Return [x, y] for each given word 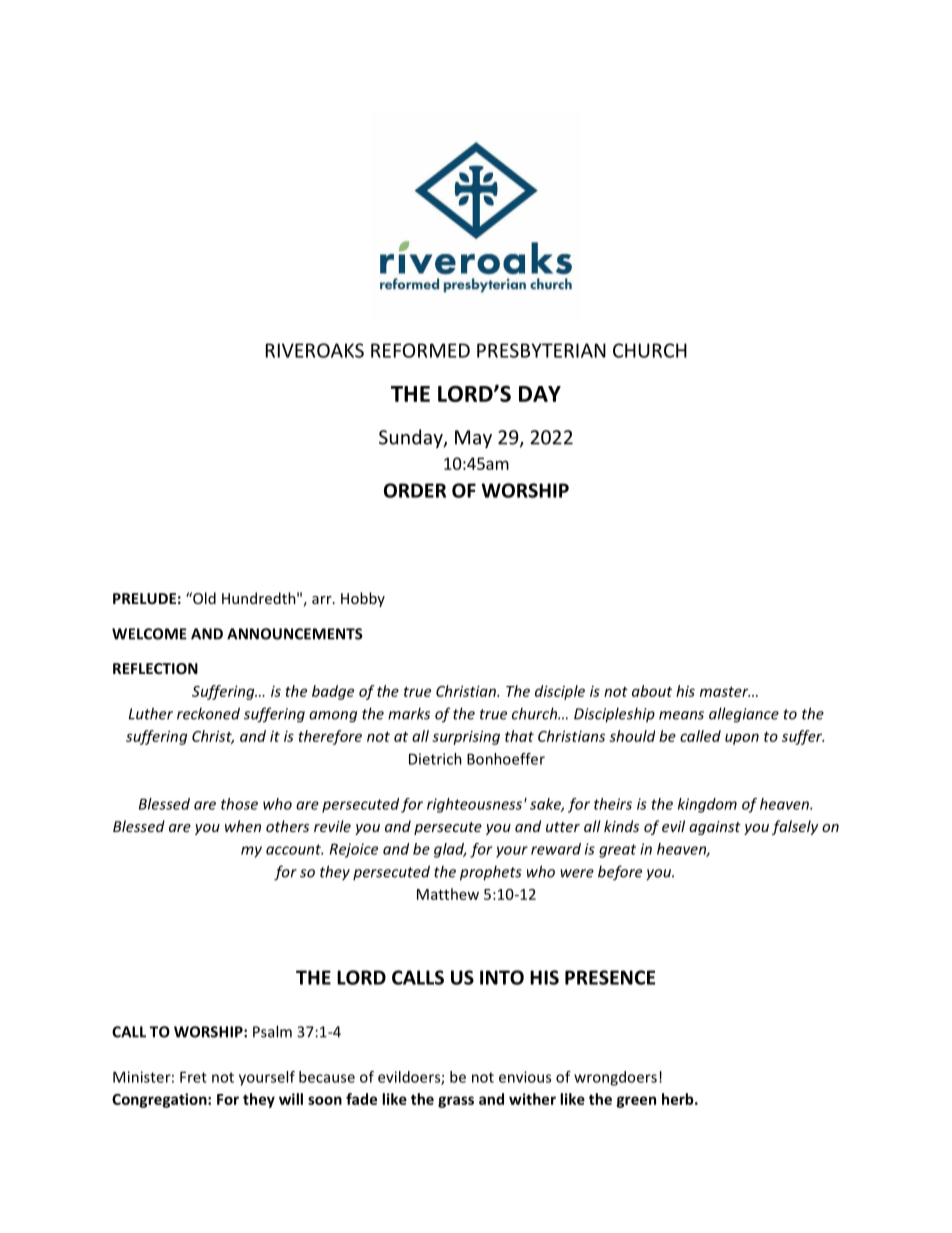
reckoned [208, 713]
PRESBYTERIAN [541, 350]
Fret [193, 1077]
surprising [466, 737]
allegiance [744, 715]
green [636, 1102]
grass [456, 1102]
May [473, 439]
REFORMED [420, 350]
